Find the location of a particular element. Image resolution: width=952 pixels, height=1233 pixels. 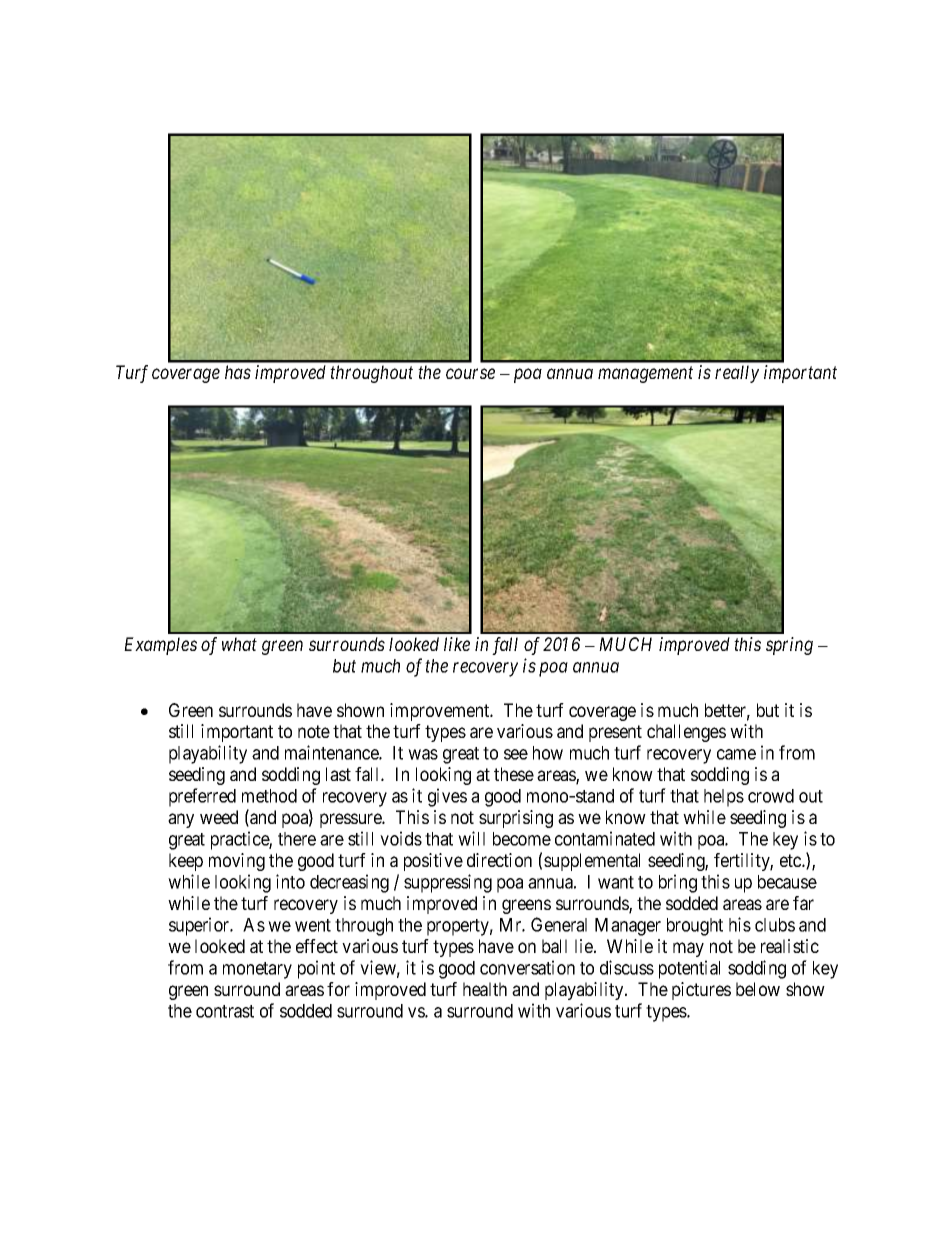

challenges is located at coordinates (686, 733).
